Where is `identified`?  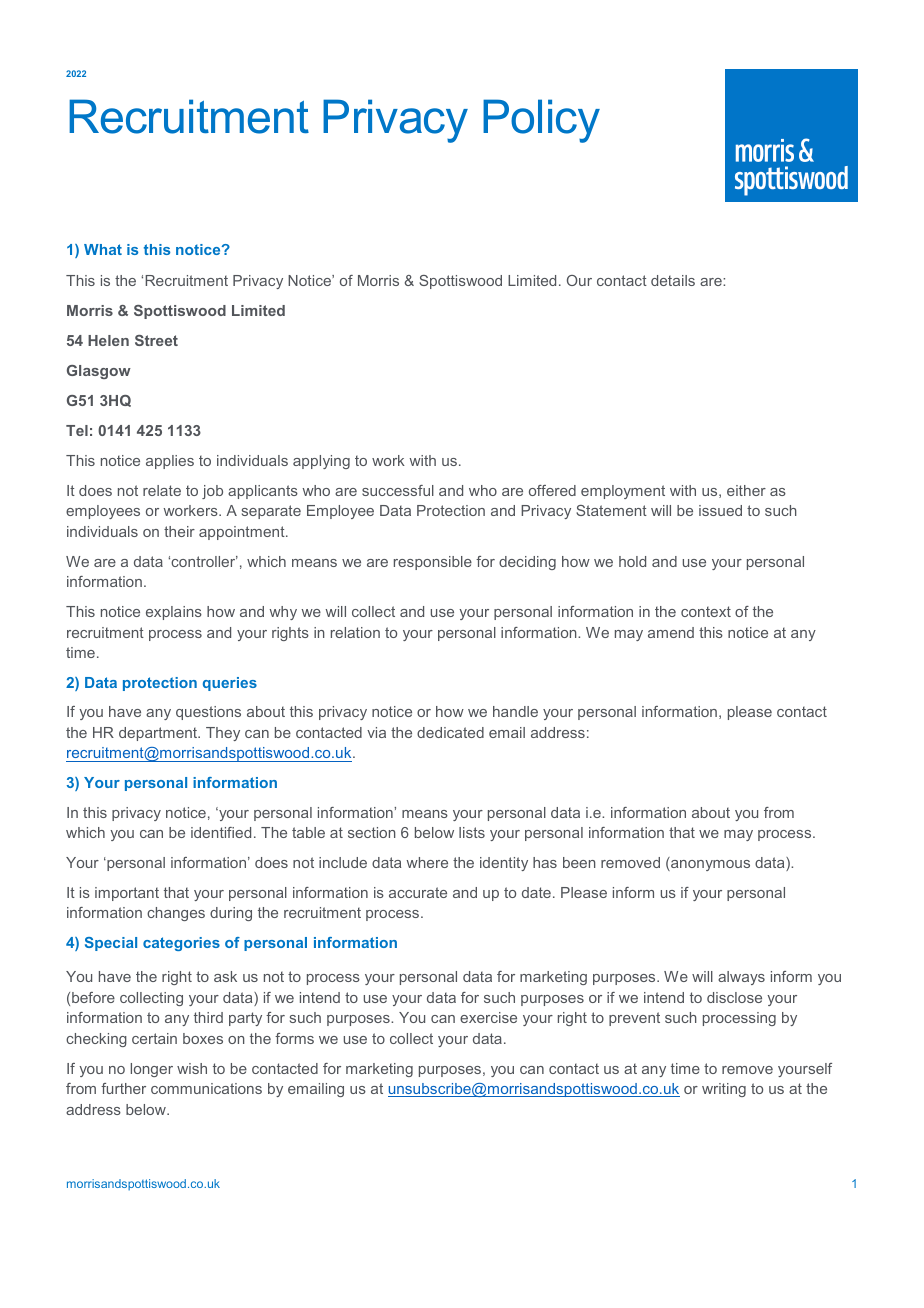 identified is located at coordinates (221, 832).
